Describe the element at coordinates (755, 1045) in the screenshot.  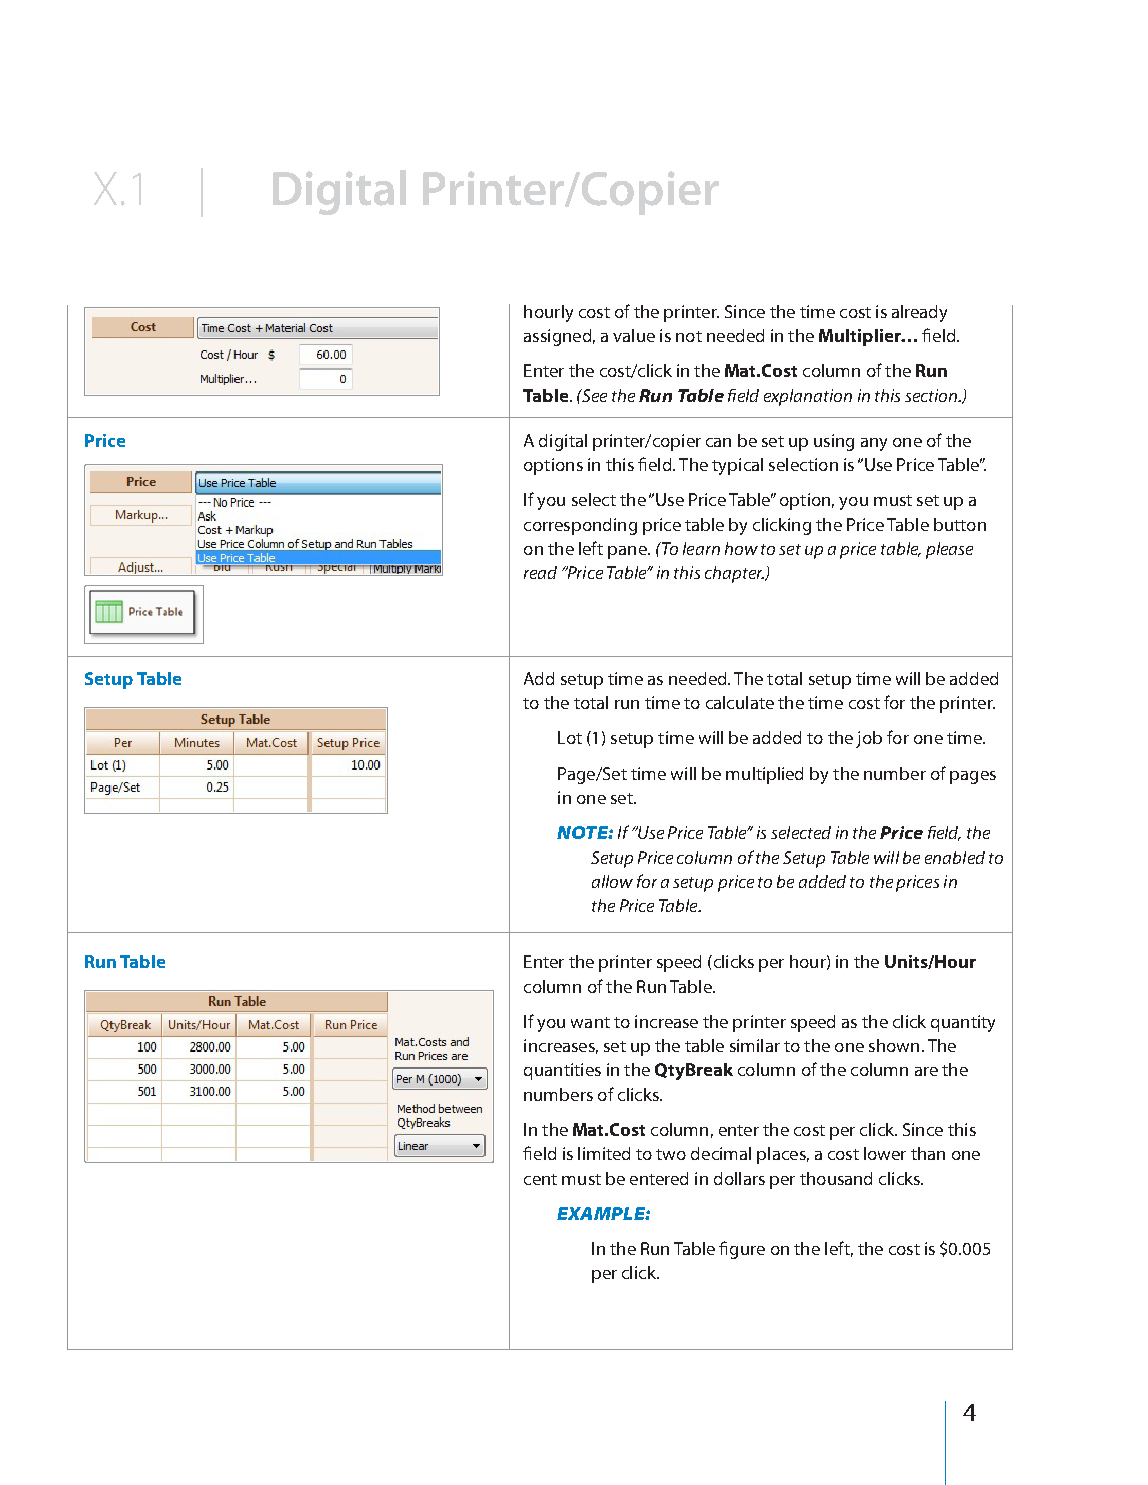
I see `similar` at that location.
